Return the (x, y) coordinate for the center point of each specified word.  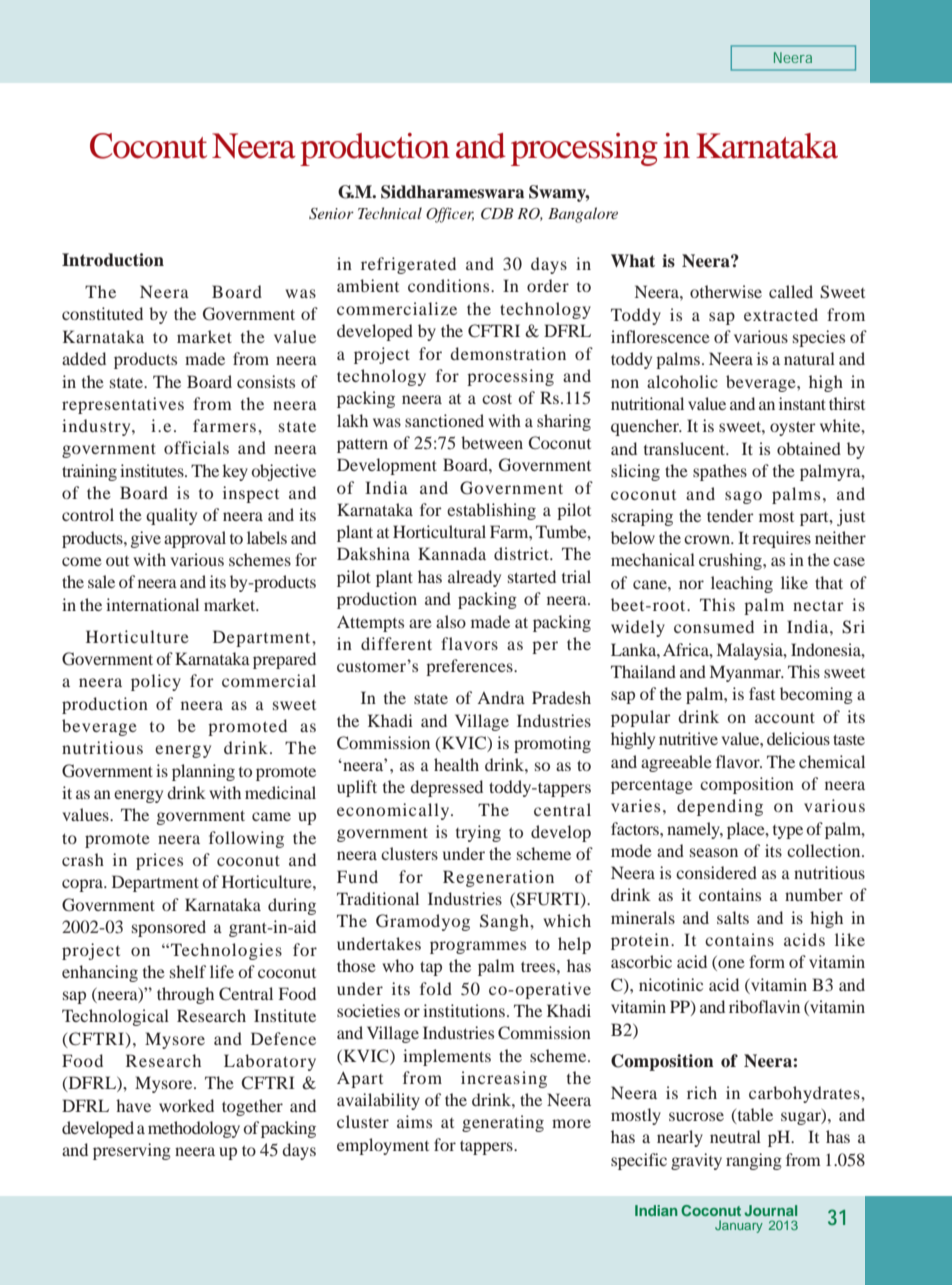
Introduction (113, 260)
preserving (132, 1151)
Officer (450, 215)
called (791, 291)
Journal (770, 1210)
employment (383, 1146)
